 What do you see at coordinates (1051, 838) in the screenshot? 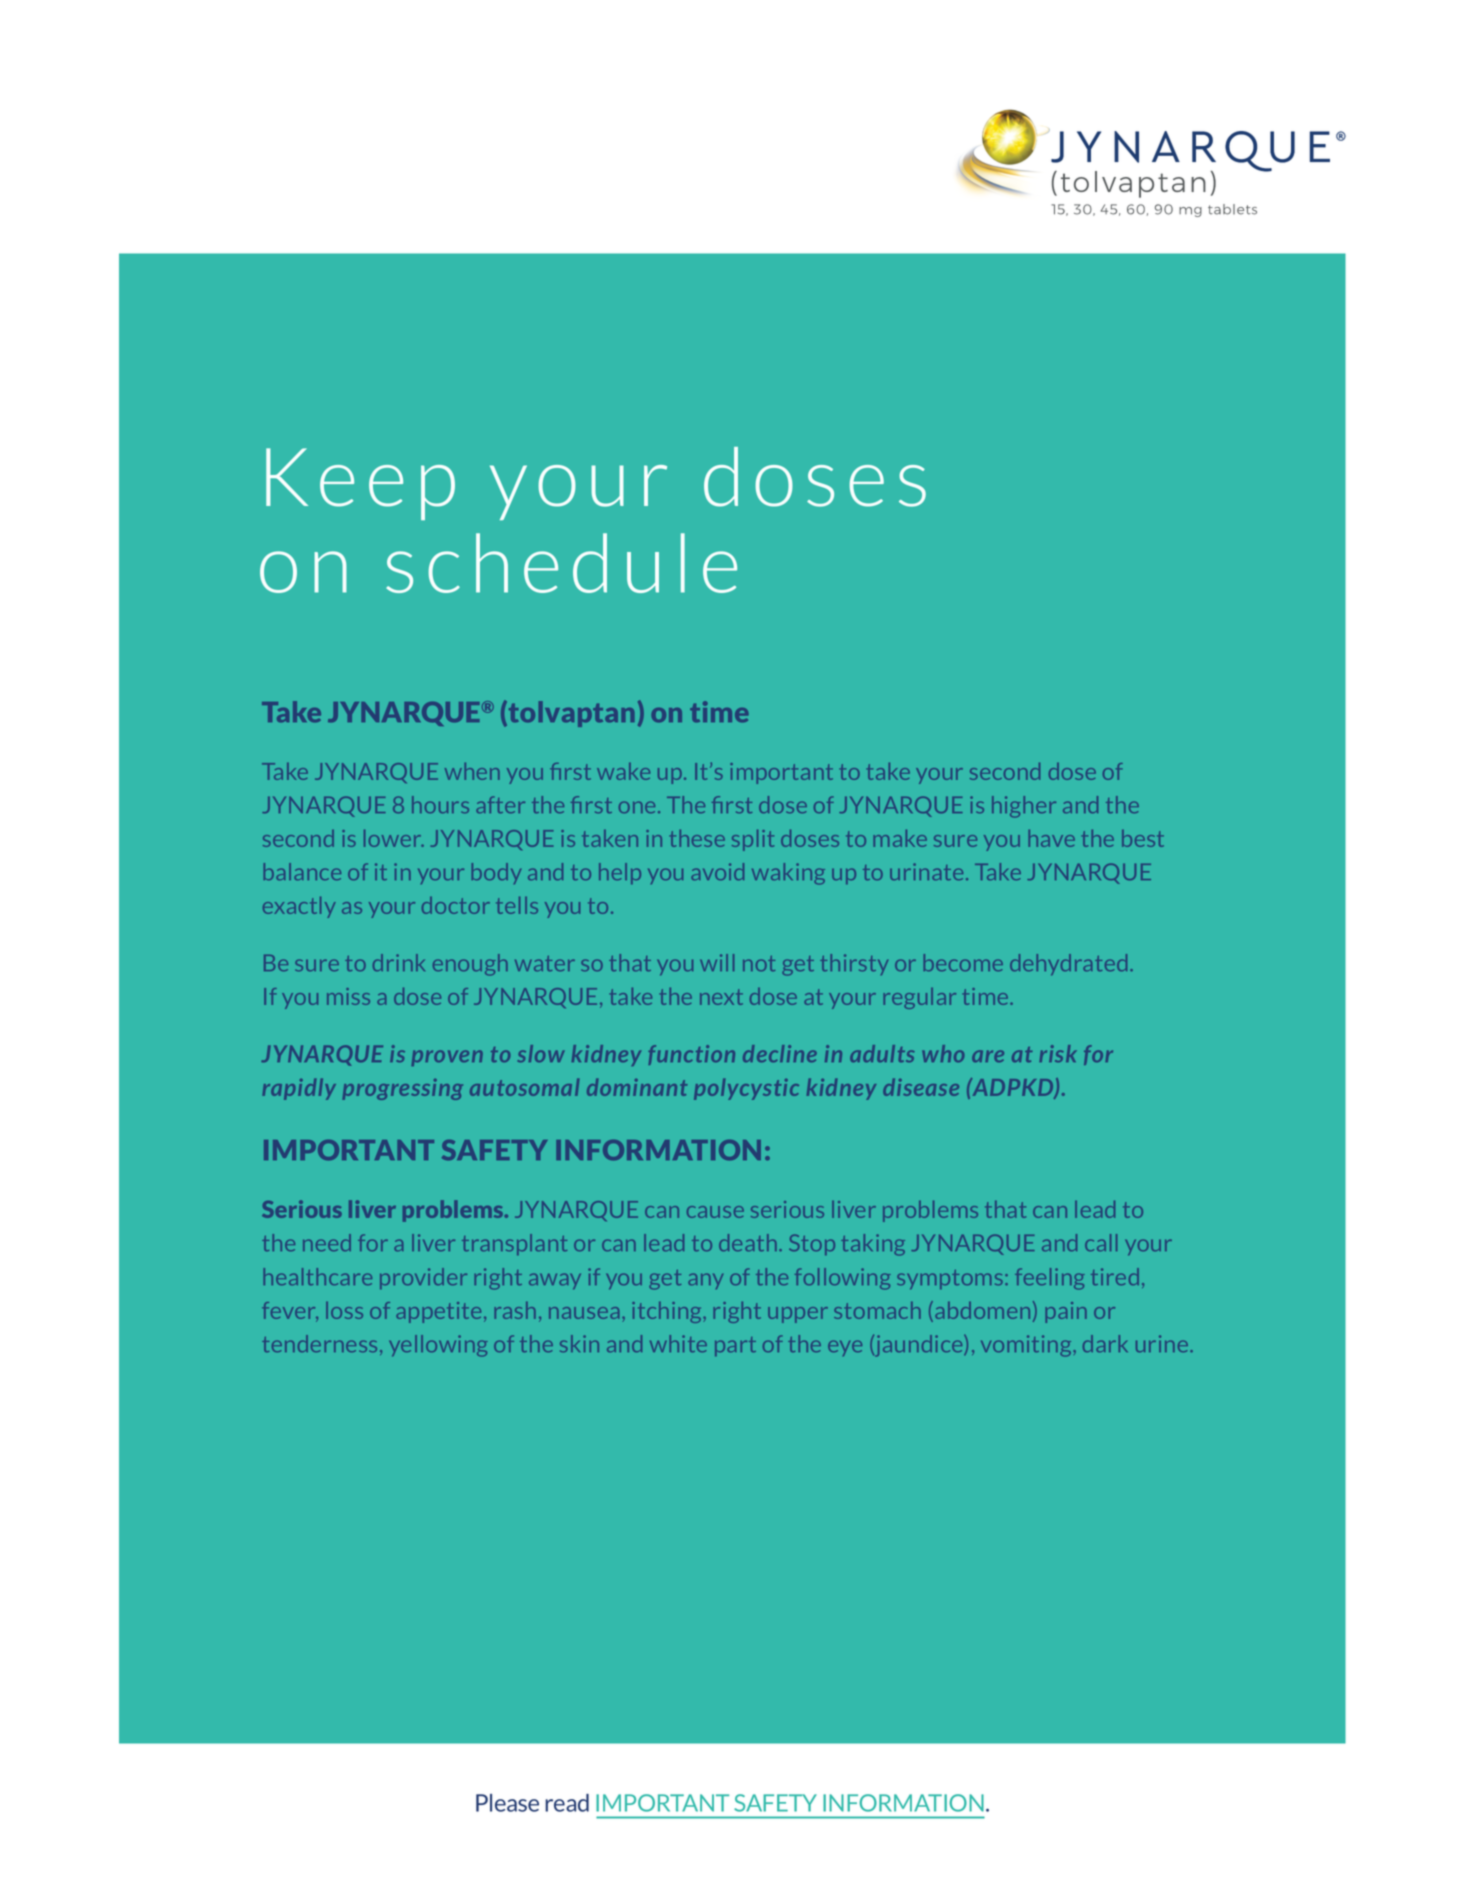
I see `have` at bounding box center [1051, 838].
